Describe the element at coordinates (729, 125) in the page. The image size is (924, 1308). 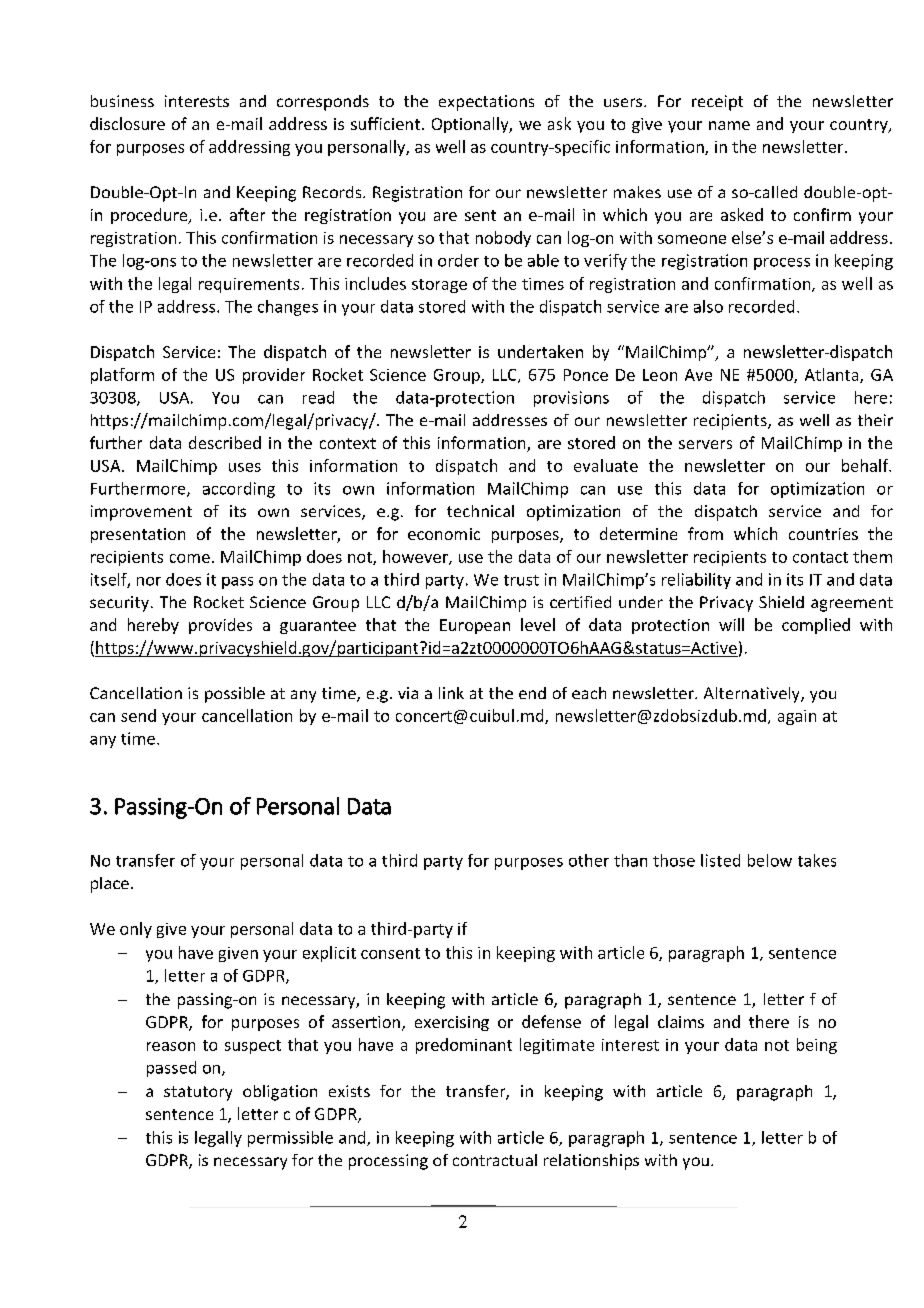
I see `name` at that location.
